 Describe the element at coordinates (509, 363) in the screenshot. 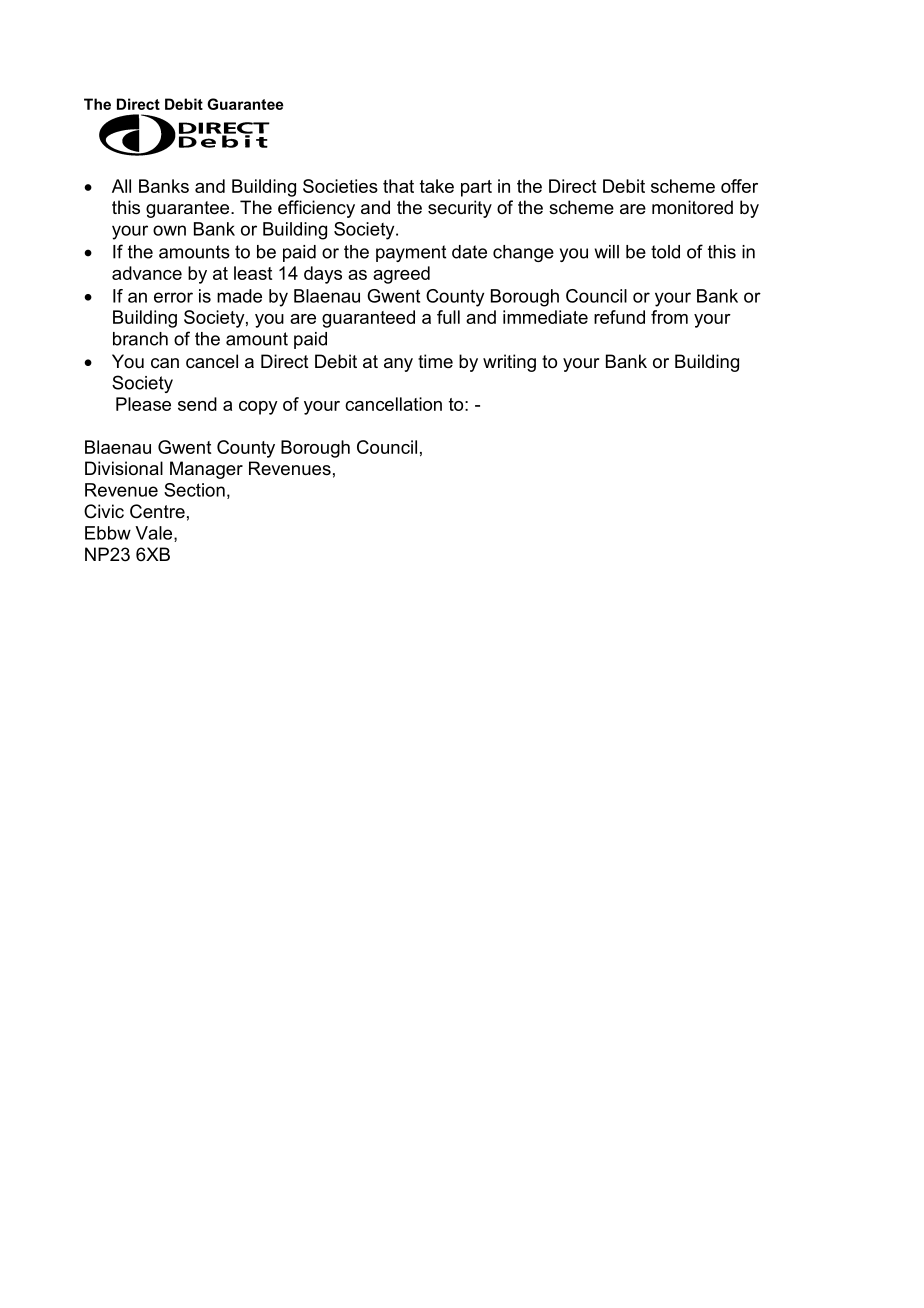

I see `writing` at that location.
